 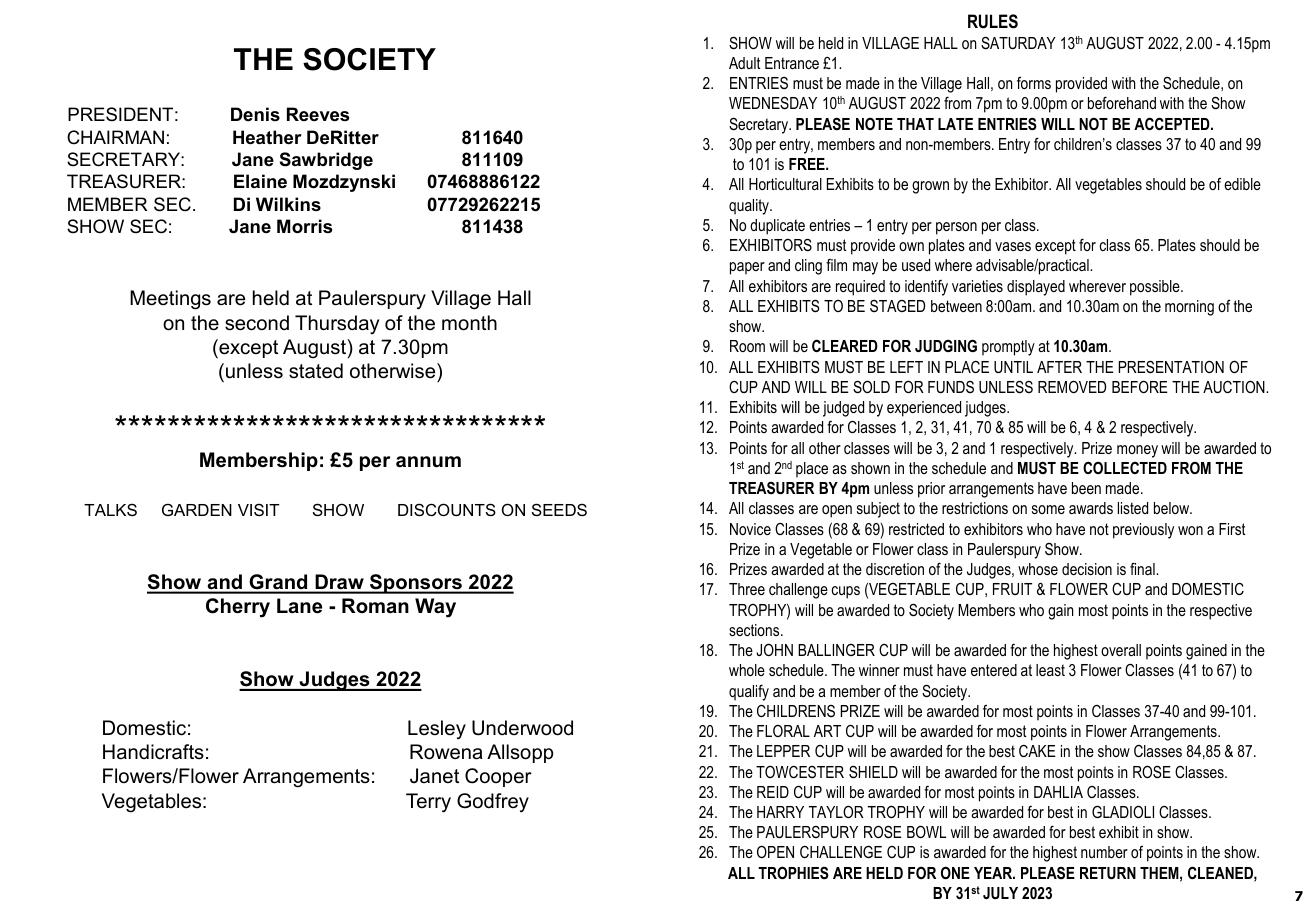 What do you see at coordinates (255, 114) in the screenshot?
I see `Denis` at bounding box center [255, 114].
